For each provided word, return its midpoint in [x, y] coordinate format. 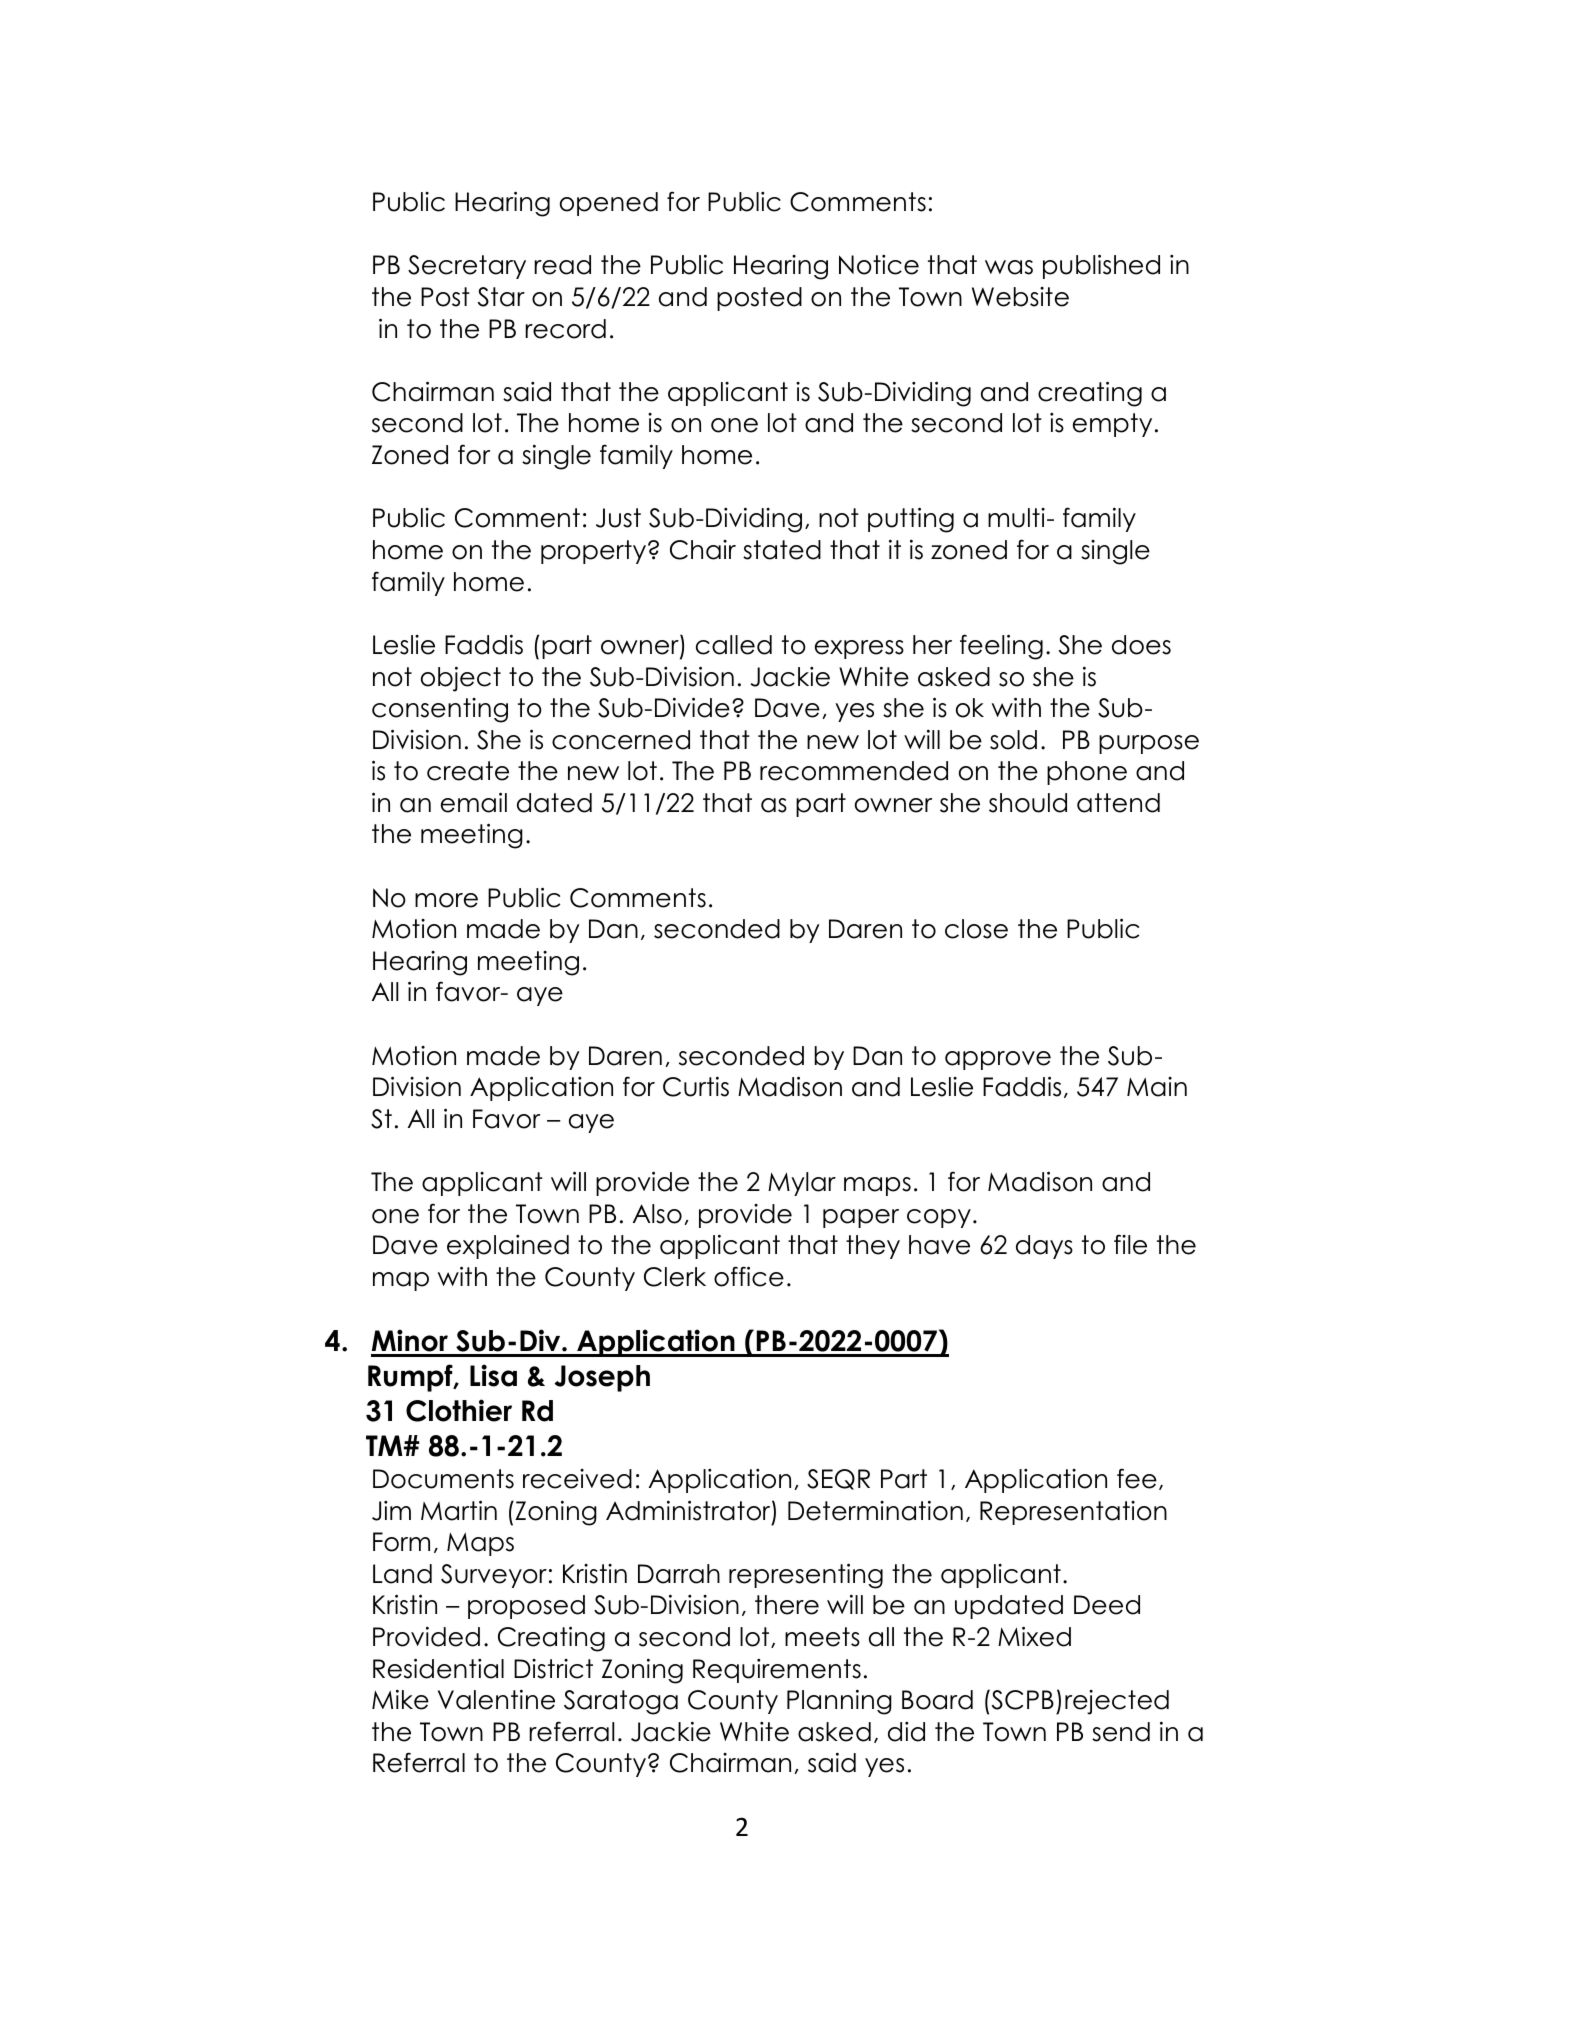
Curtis [696, 1086]
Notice [879, 265]
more [446, 900]
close [976, 929]
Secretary [467, 267]
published [1101, 266]
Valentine [496, 1699]
